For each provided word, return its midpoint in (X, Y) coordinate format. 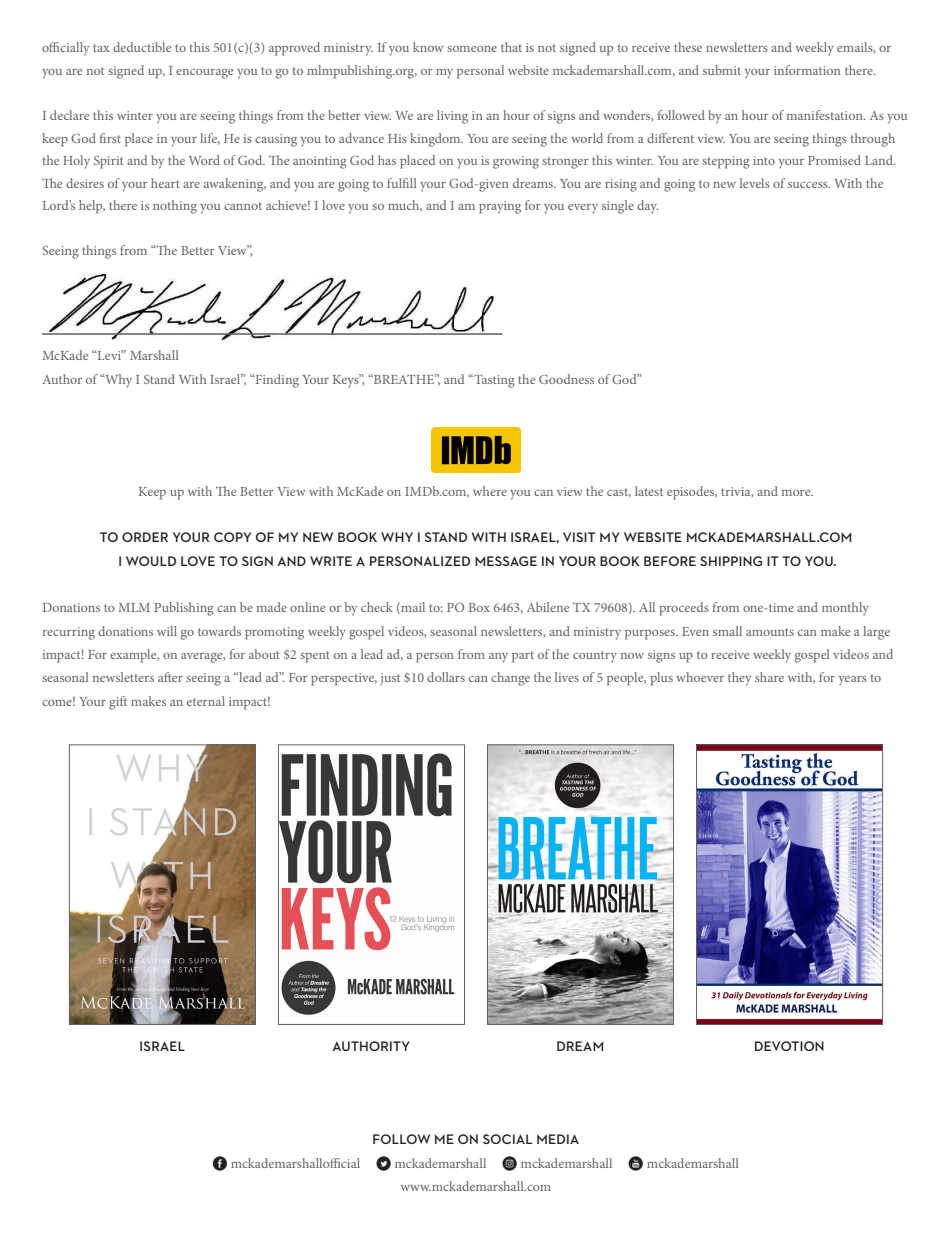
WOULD (151, 561)
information (807, 70)
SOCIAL (507, 1139)
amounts (770, 632)
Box (479, 607)
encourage (204, 74)
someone (472, 49)
